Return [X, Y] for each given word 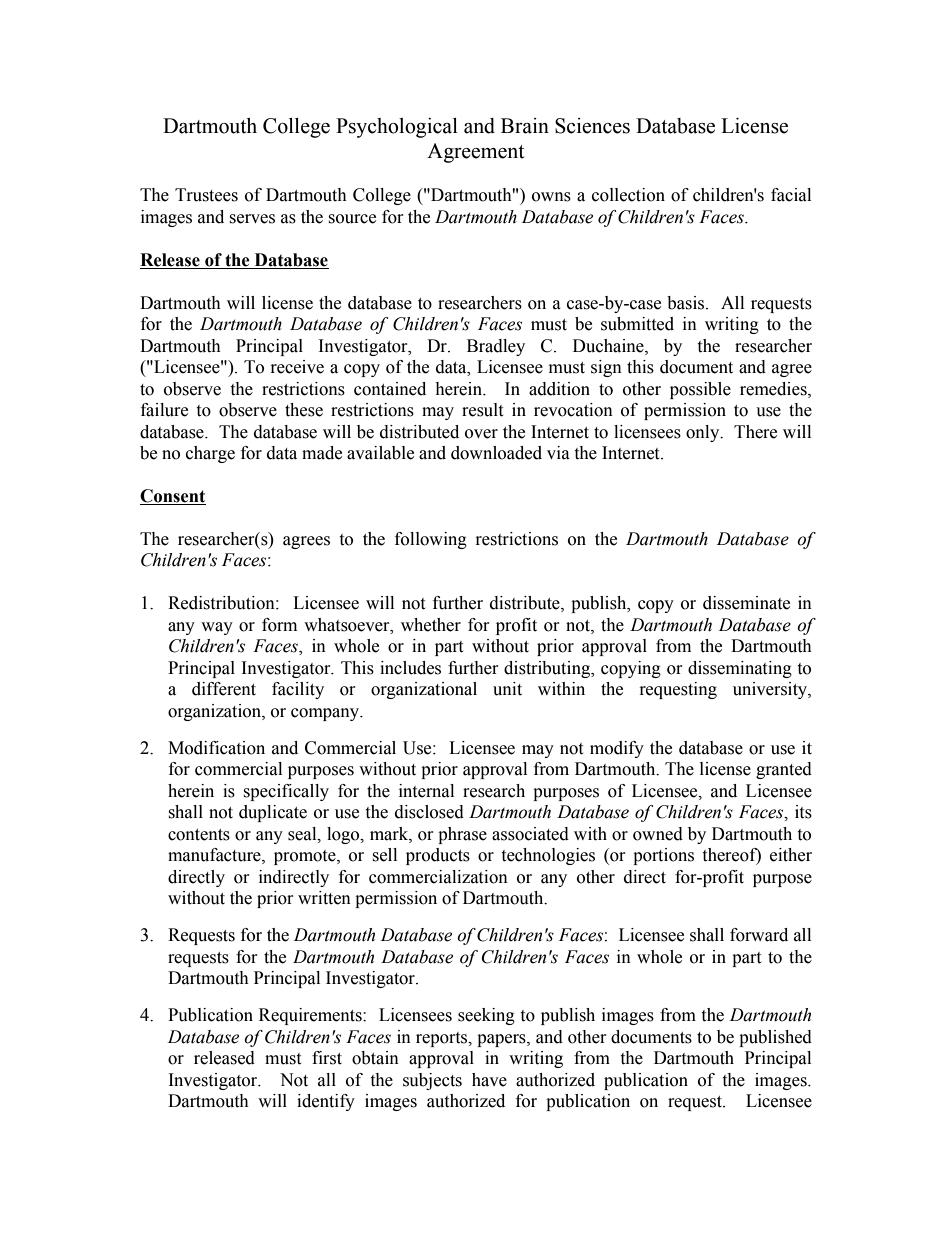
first [327, 1058]
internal [426, 791]
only [704, 433]
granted [784, 770]
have [489, 1080]
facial [791, 195]
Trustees [206, 195]
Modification [216, 748]
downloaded [496, 453]
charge [210, 454]
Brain [525, 126]
